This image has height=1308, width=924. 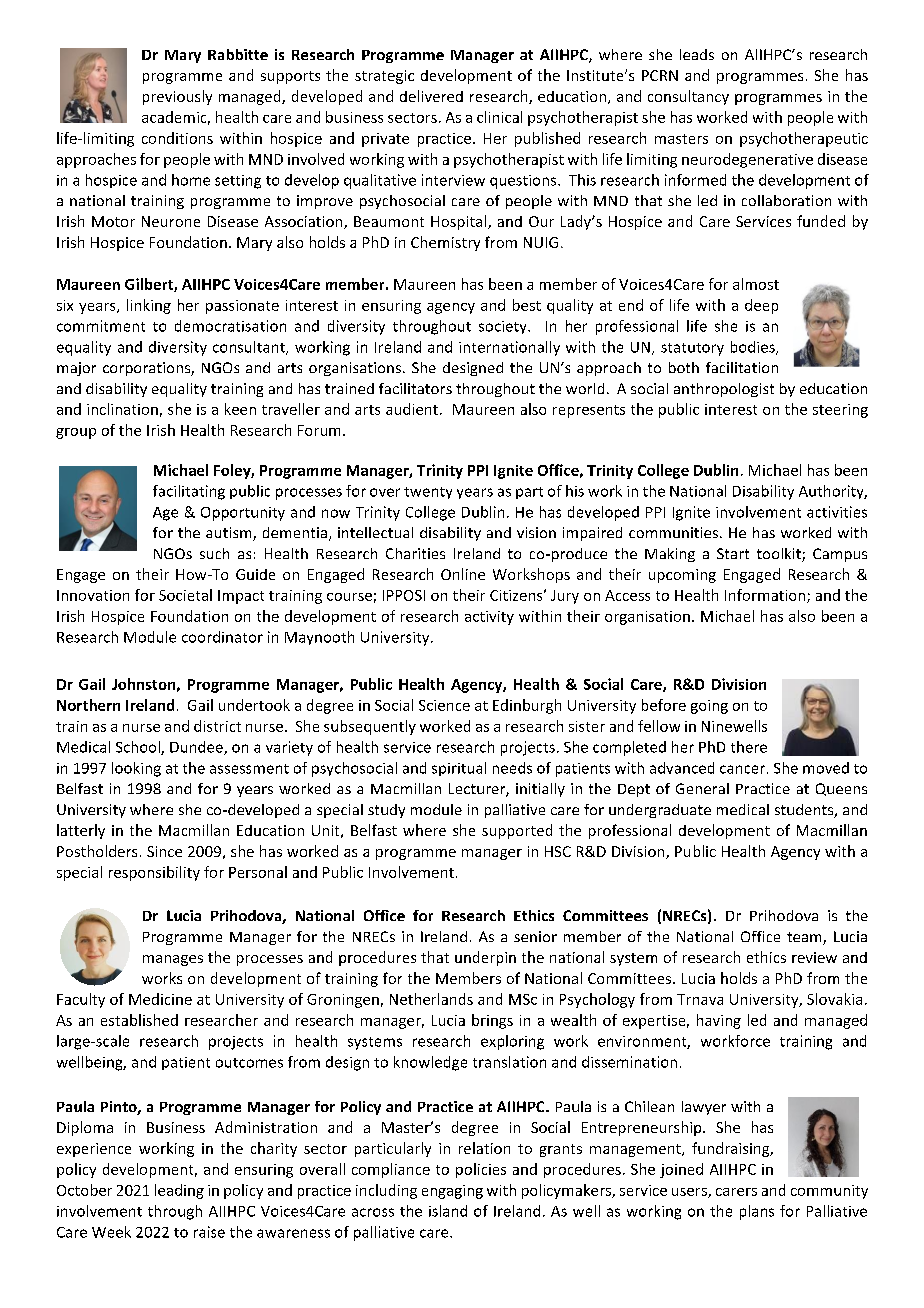 I want to click on Information, so click(x=766, y=596).
